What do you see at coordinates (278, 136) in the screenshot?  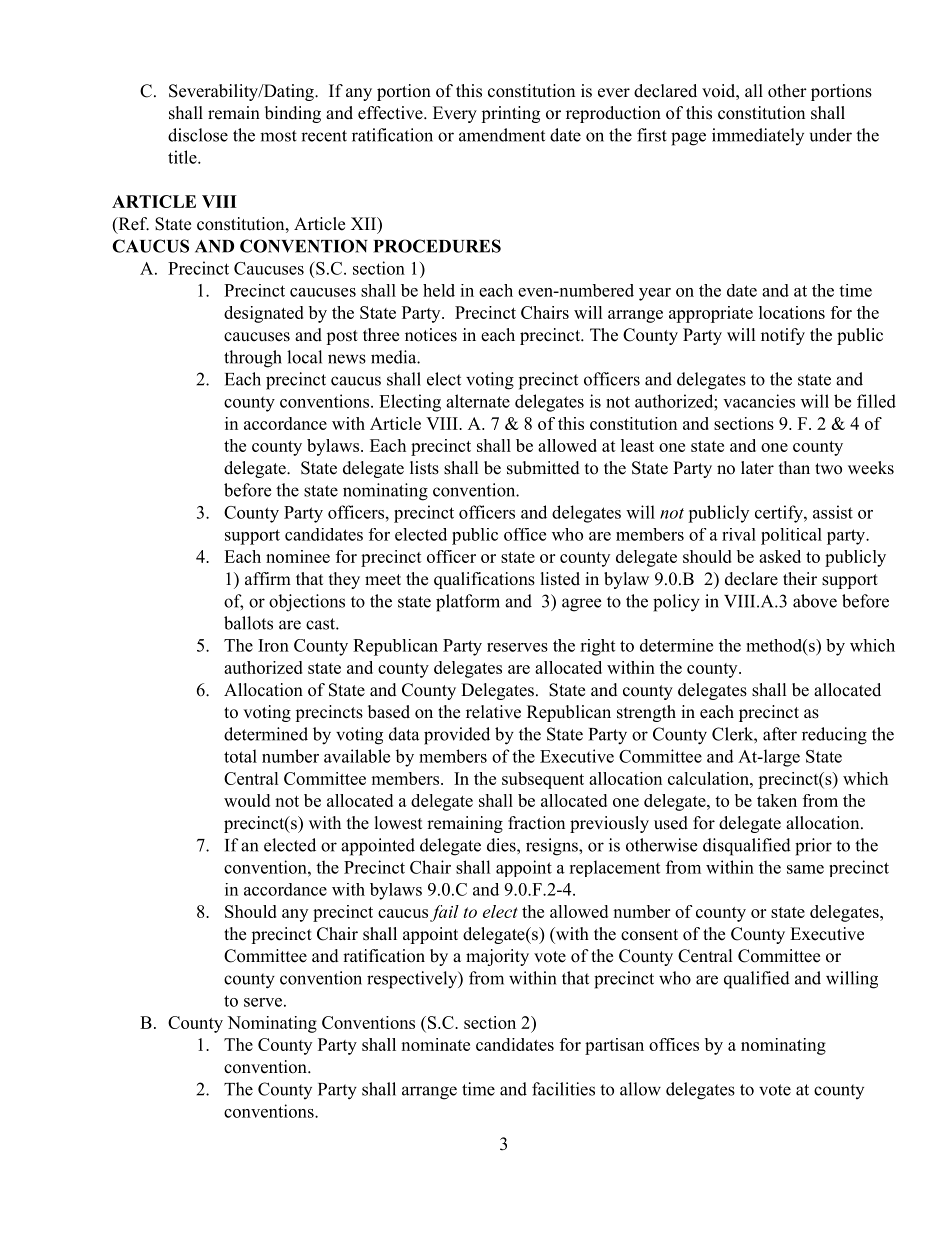 I see `most` at bounding box center [278, 136].
